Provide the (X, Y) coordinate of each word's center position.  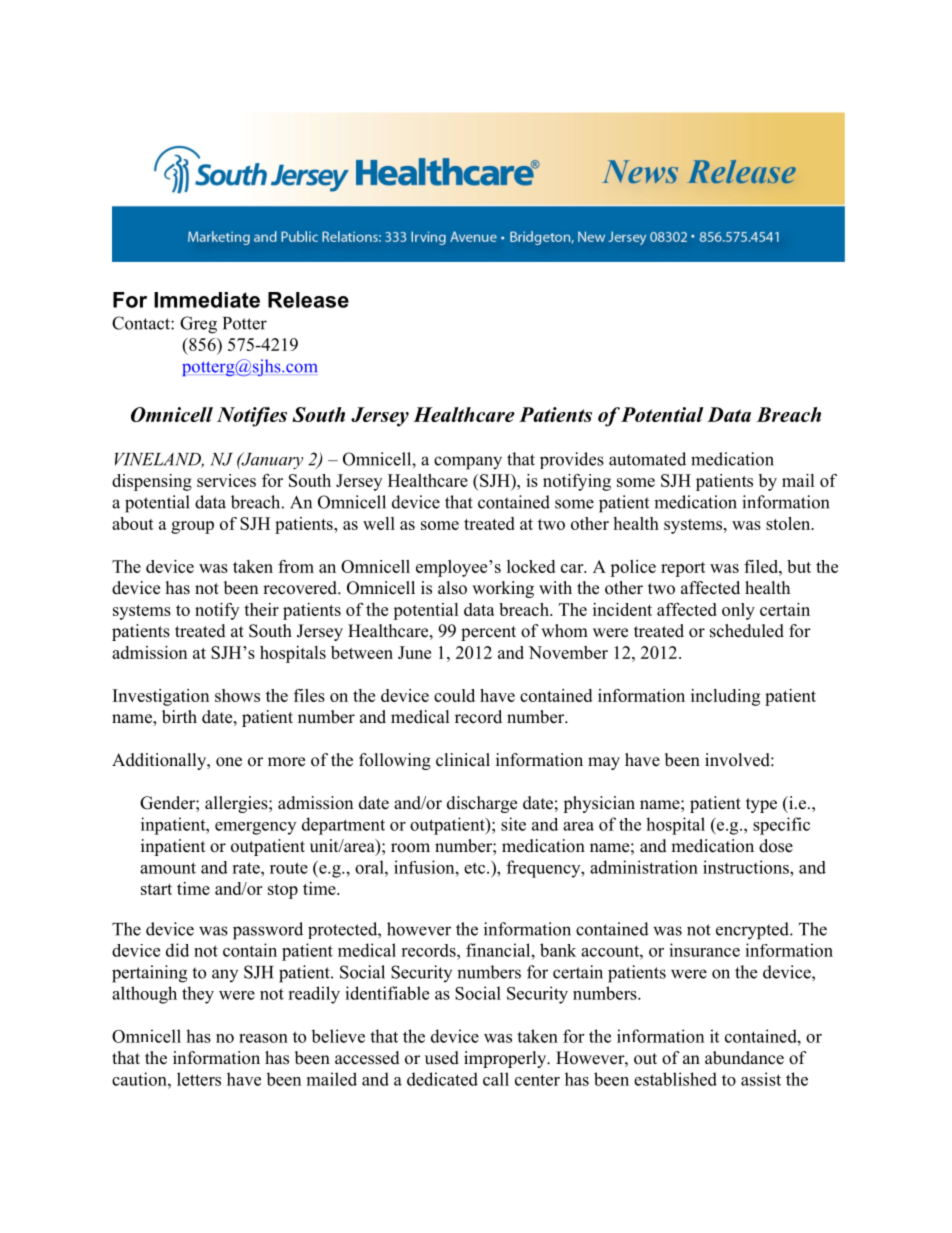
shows (237, 695)
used (442, 1058)
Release (308, 300)
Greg (198, 325)
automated (647, 459)
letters (199, 1079)
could (454, 695)
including (725, 697)
